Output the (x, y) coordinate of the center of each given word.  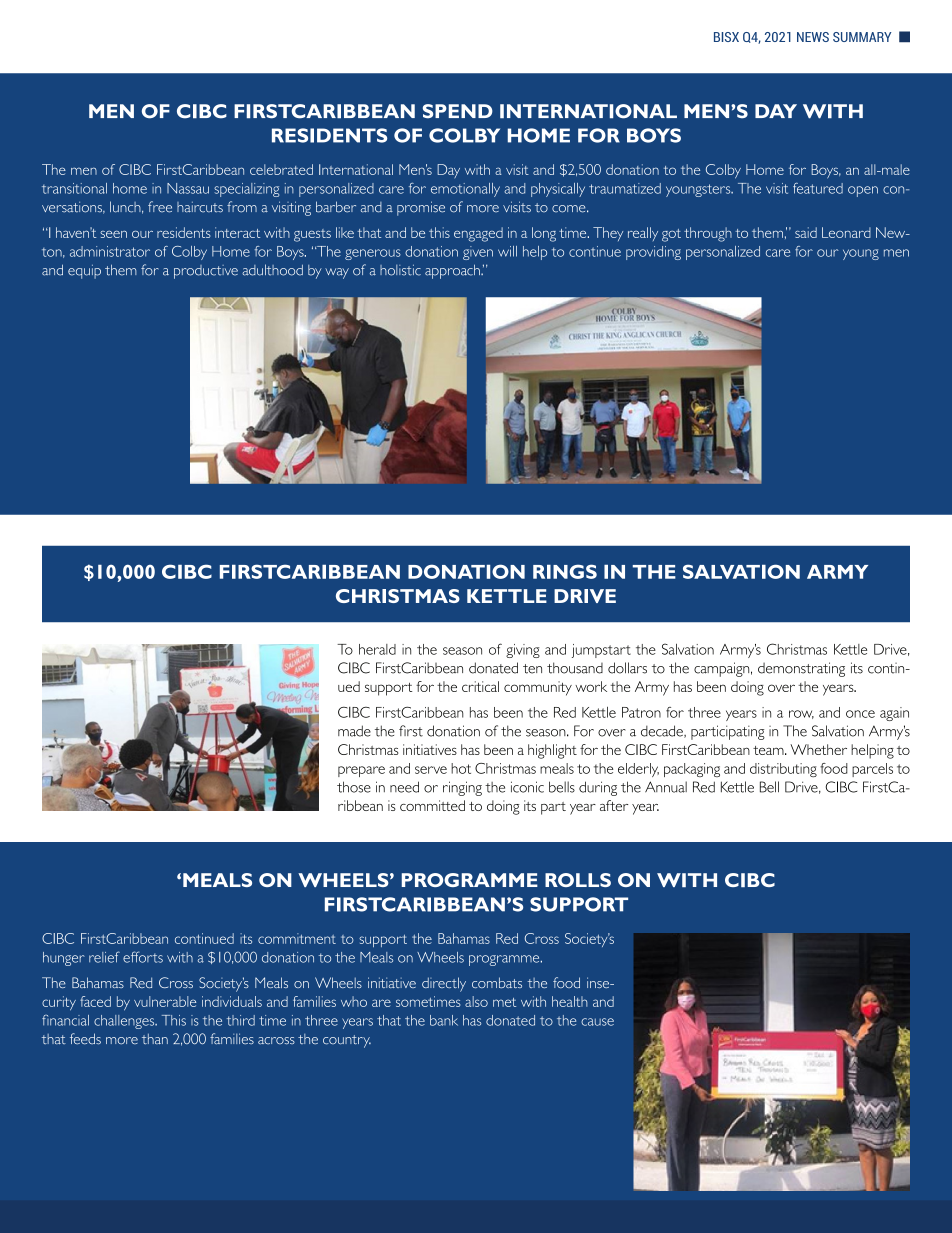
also (476, 1001)
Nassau (188, 188)
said (806, 232)
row (801, 714)
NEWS (813, 37)
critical (480, 686)
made (354, 731)
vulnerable (165, 1001)
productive (206, 272)
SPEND (458, 111)
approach (453, 271)
